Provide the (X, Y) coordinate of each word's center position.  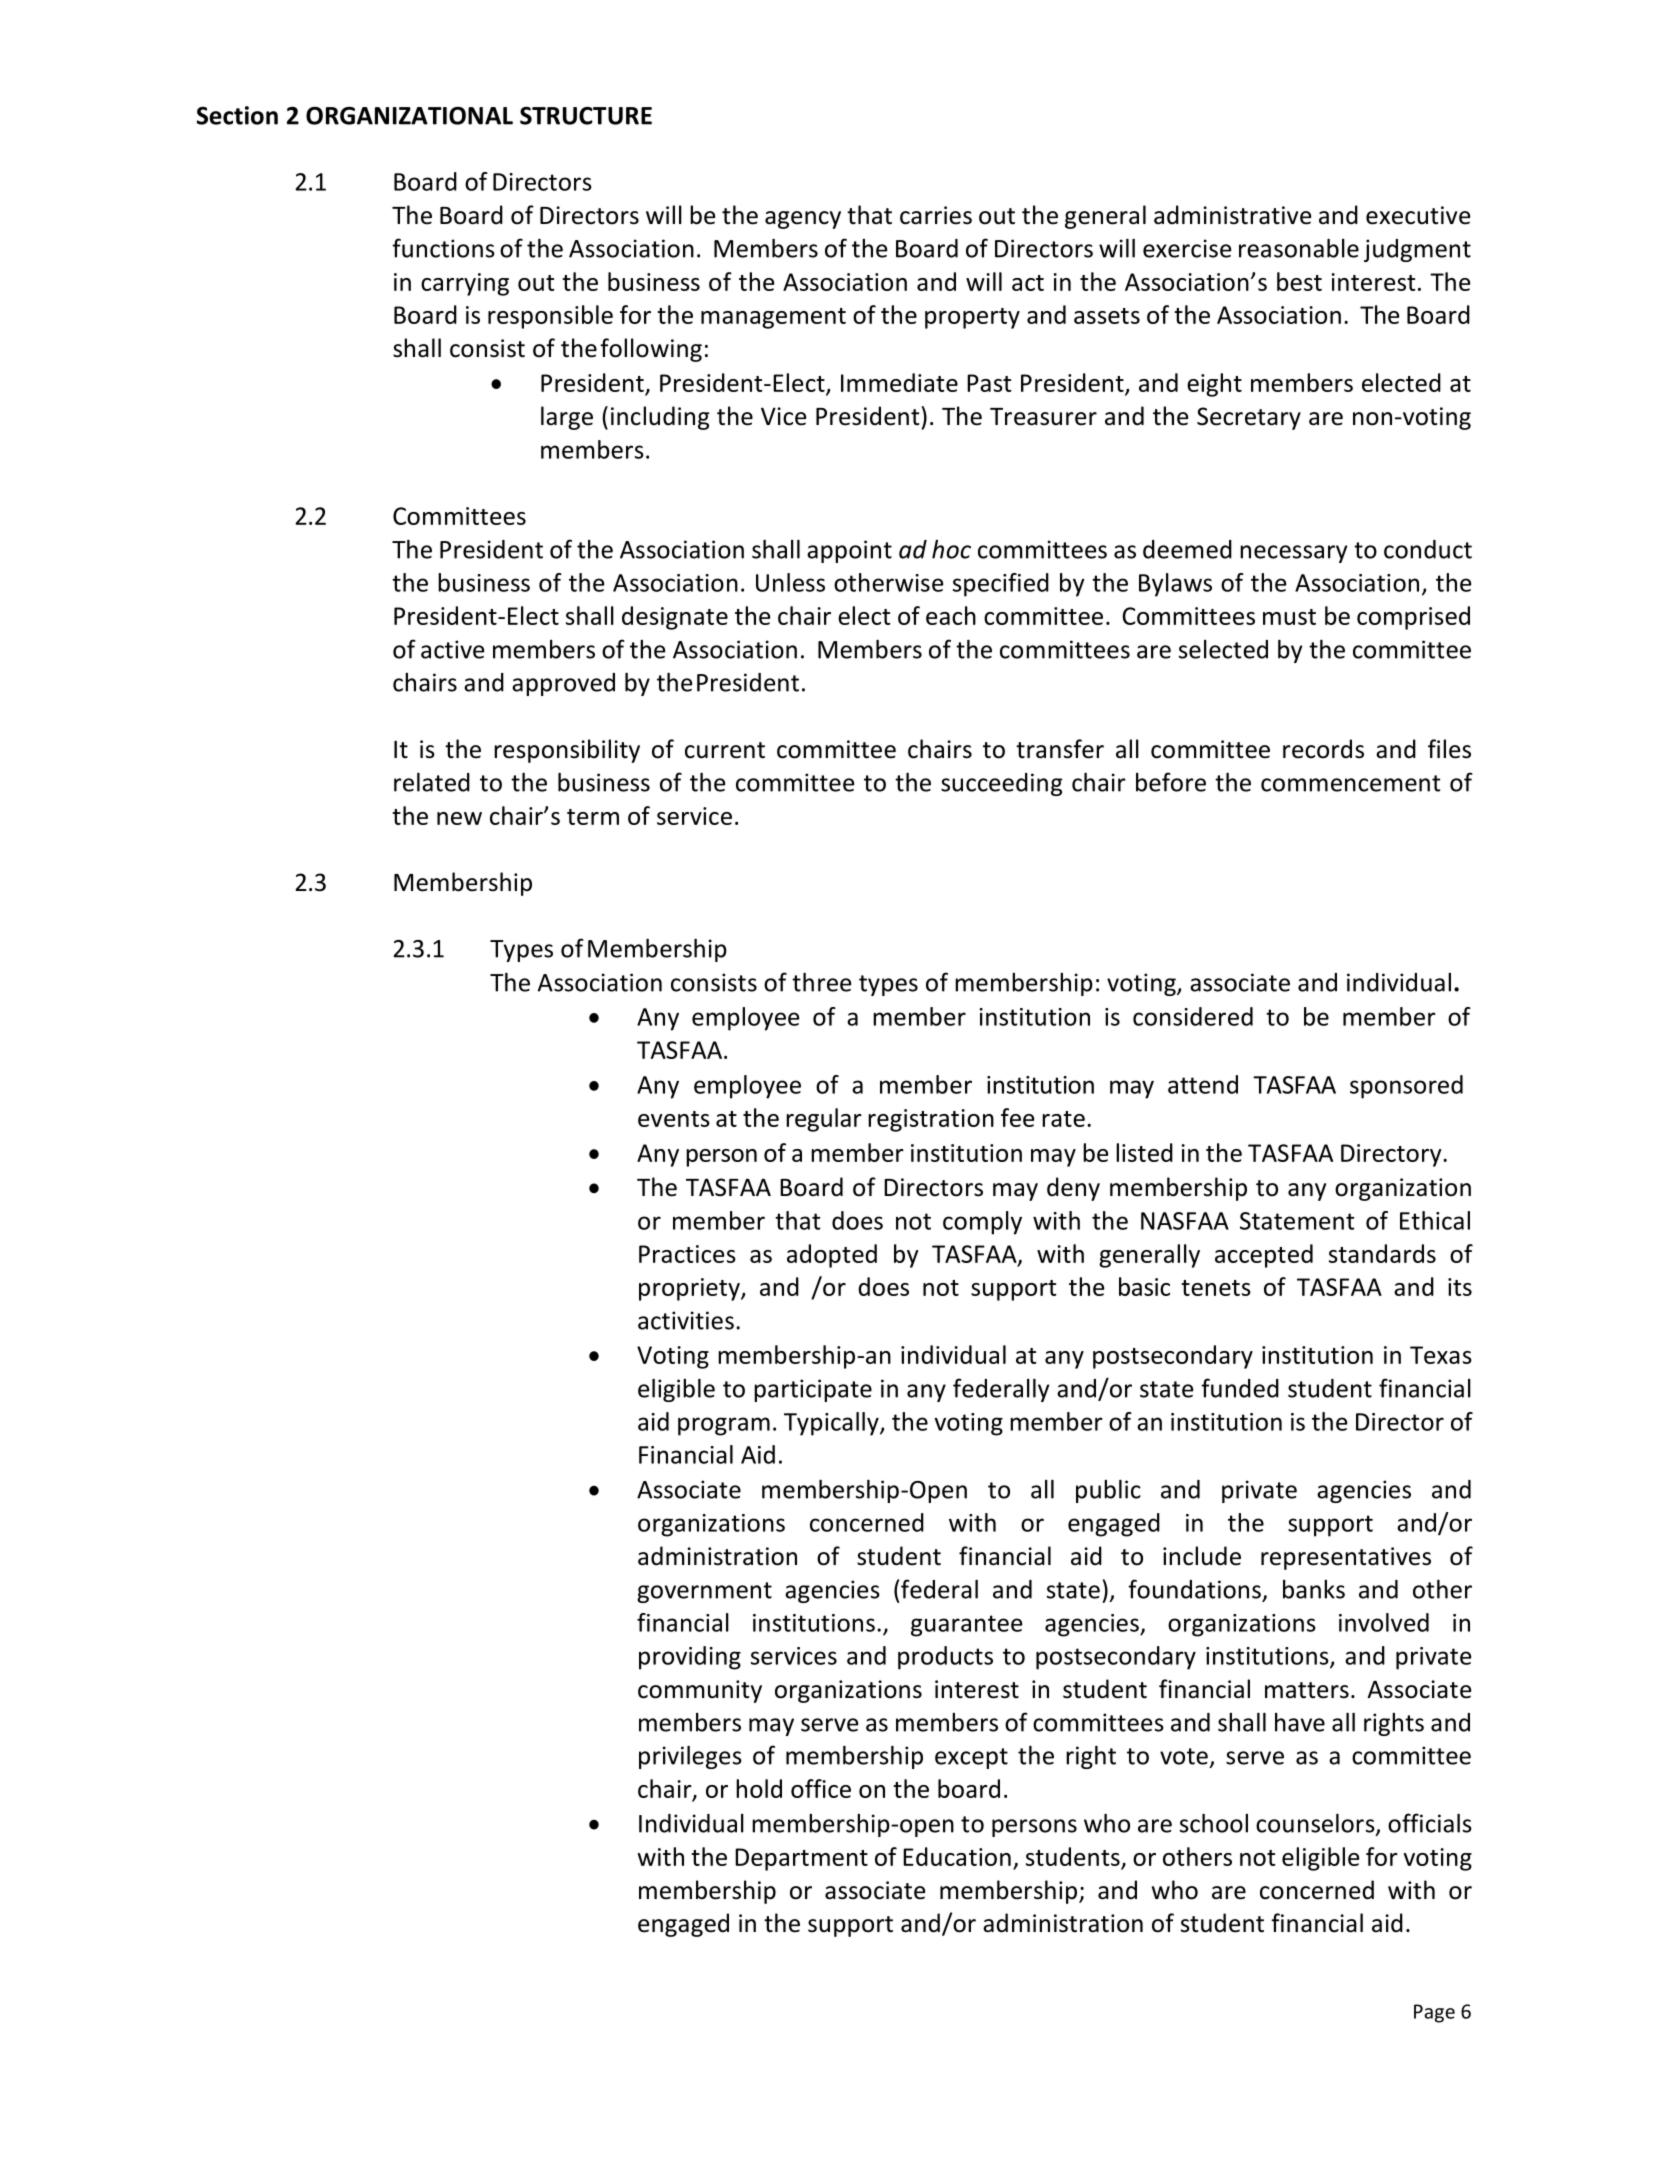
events (674, 1119)
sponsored (1406, 1087)
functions (443, 248)
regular (824, 1120)
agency (803, 220)
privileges (690, 1757)
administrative (1232, 215)
